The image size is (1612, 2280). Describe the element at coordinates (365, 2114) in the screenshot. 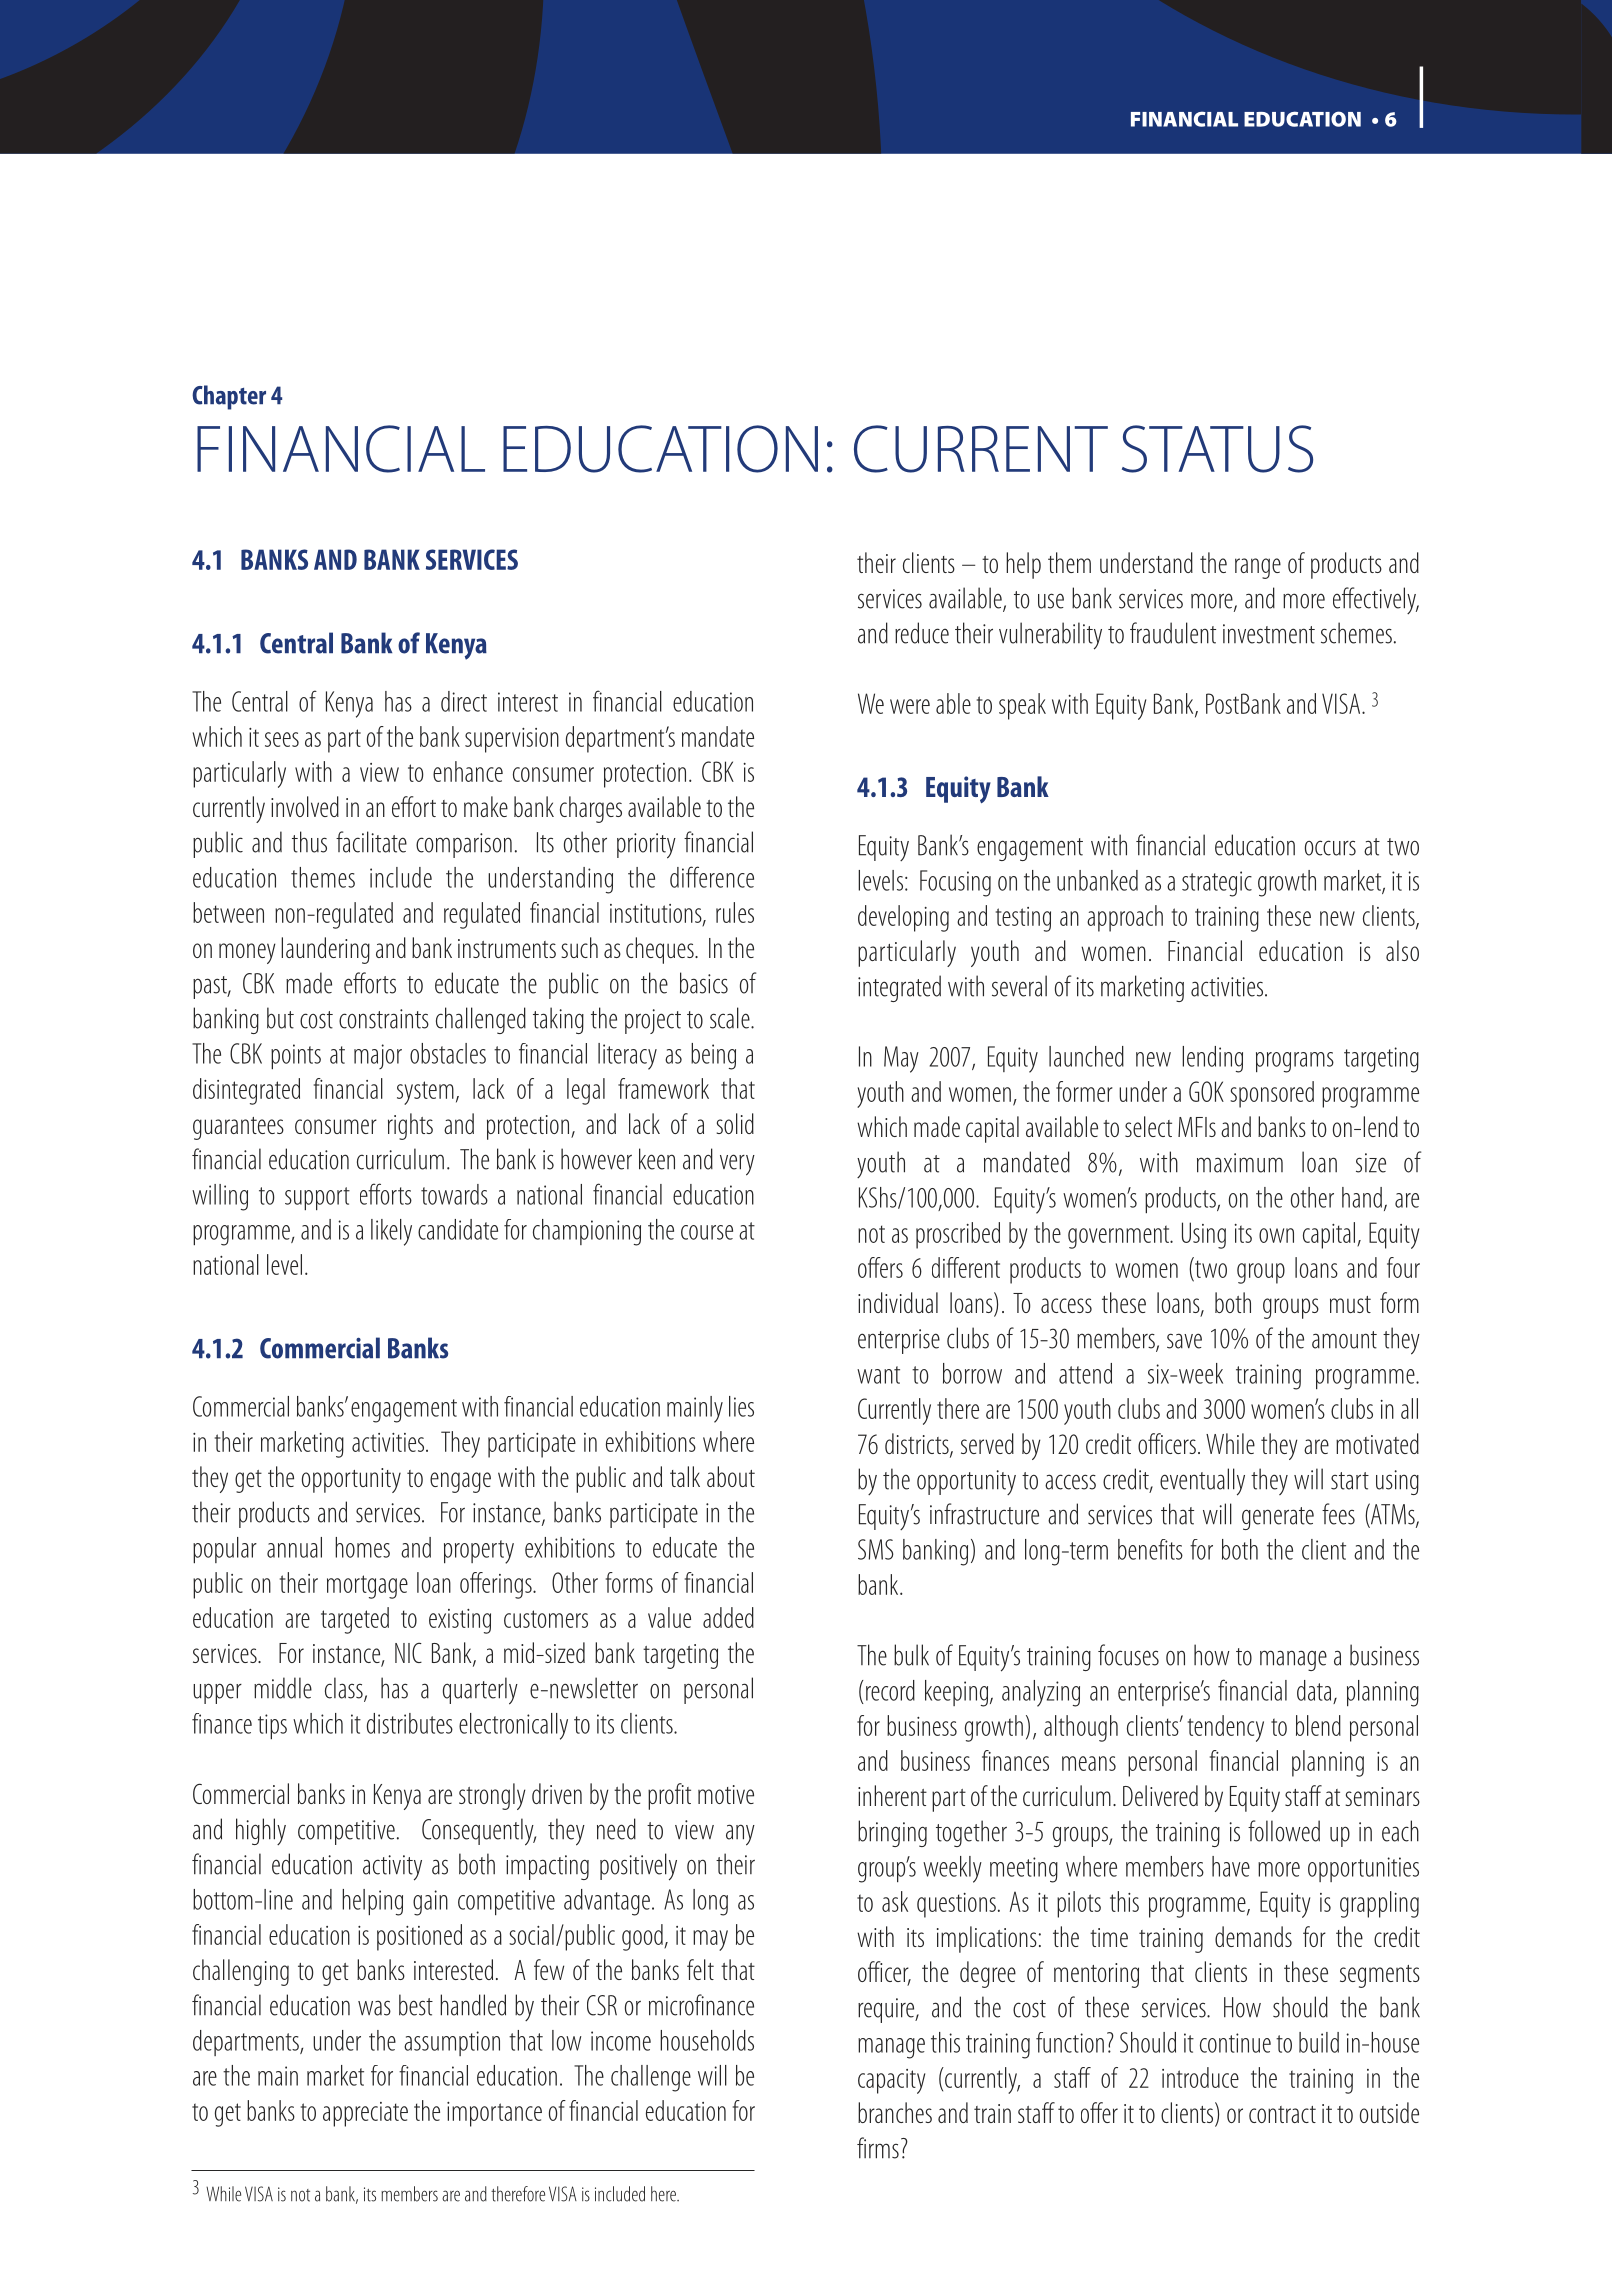

I see `appreciate` at that location.
